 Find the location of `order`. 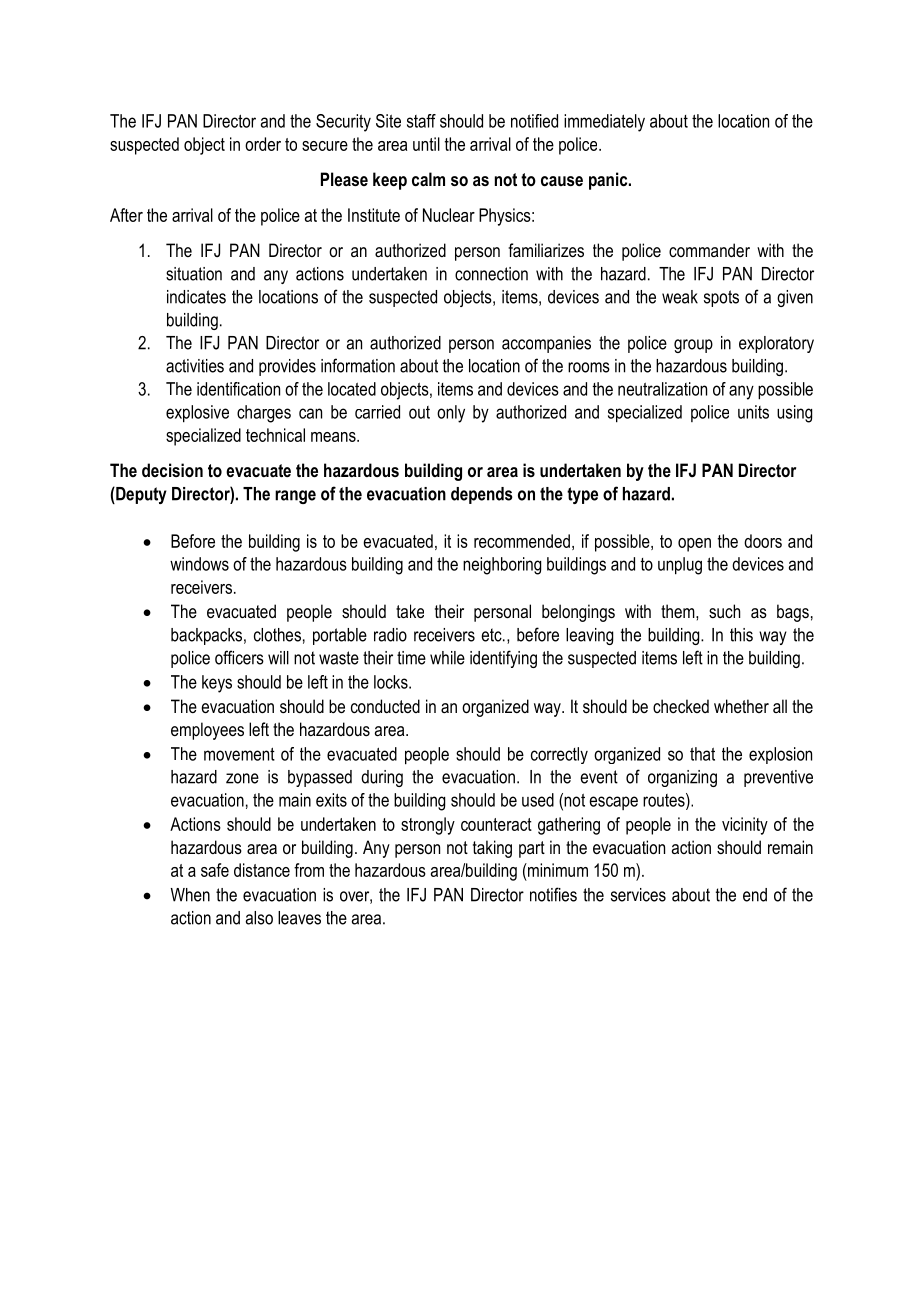

order is located at coordinates (263, 144).
